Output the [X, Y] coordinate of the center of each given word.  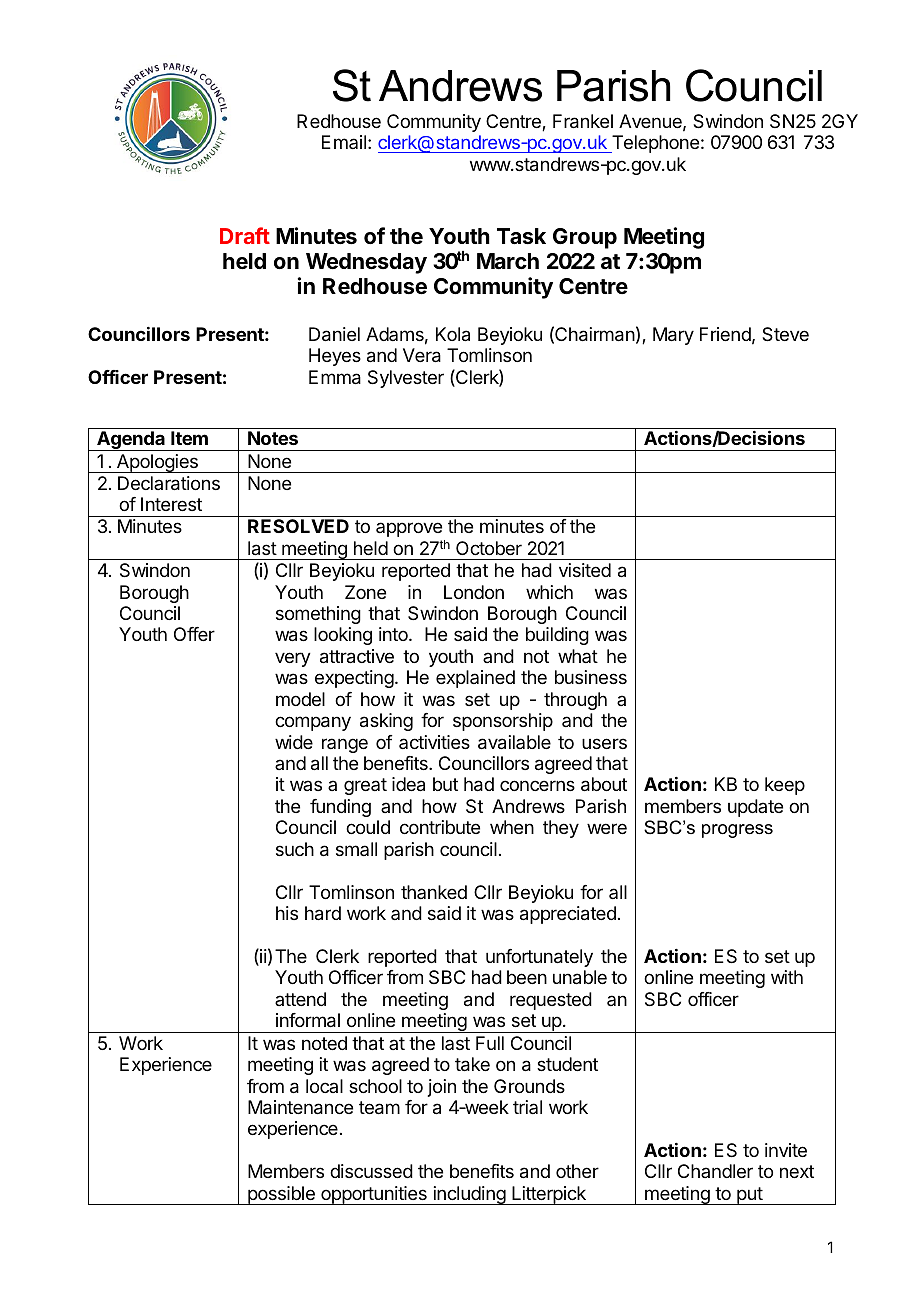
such [295, 849]
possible [281, 1195]
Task [521, 236]
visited [585, 570]
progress [737, 831]
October [489, 548]
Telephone [654, 144]
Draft [245, 235]
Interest [171, 504]
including [469, 1195]
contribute [440, 827]
